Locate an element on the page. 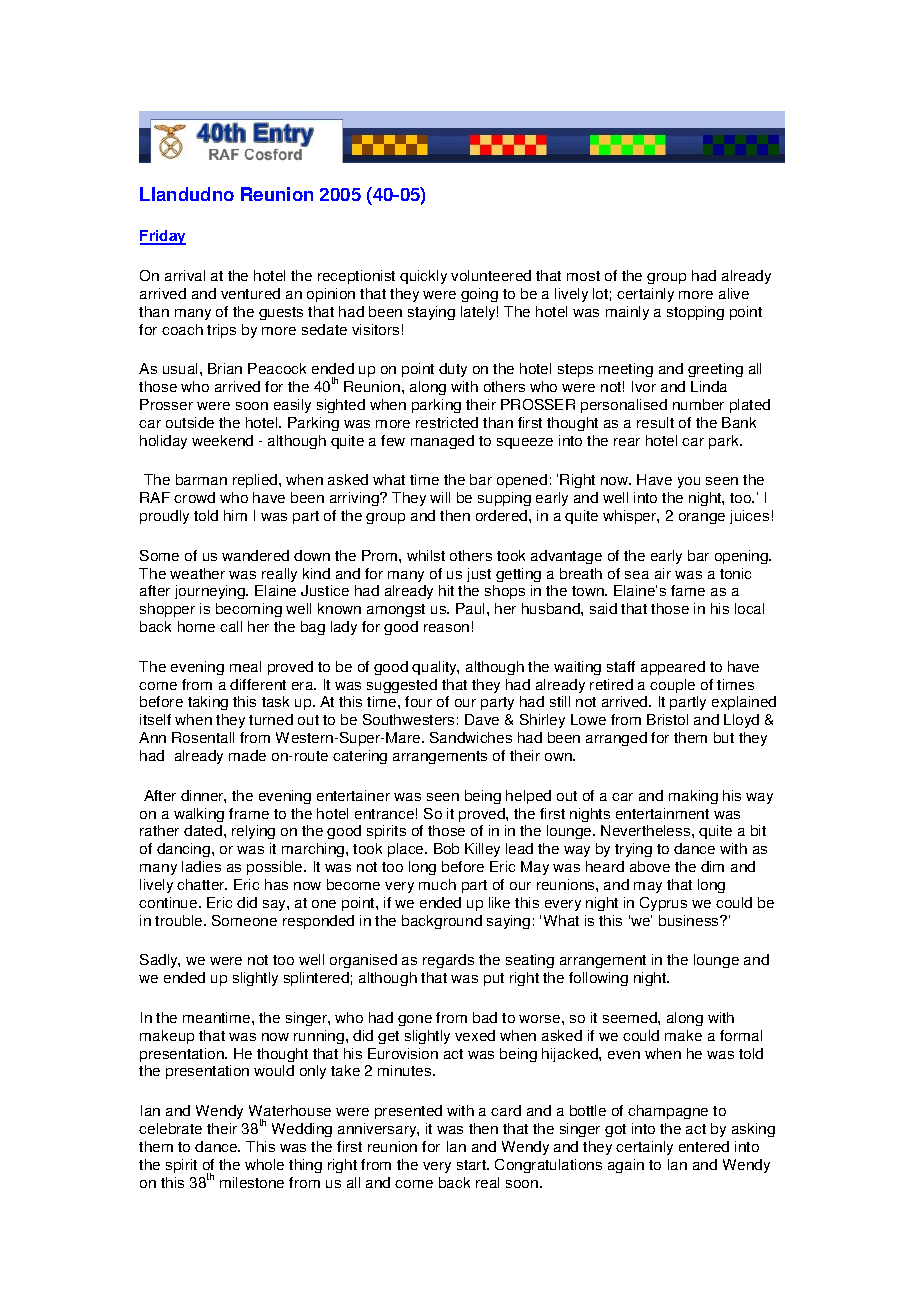 This image has height=1308, width=924. start is located at coordinates (472, 1165).
